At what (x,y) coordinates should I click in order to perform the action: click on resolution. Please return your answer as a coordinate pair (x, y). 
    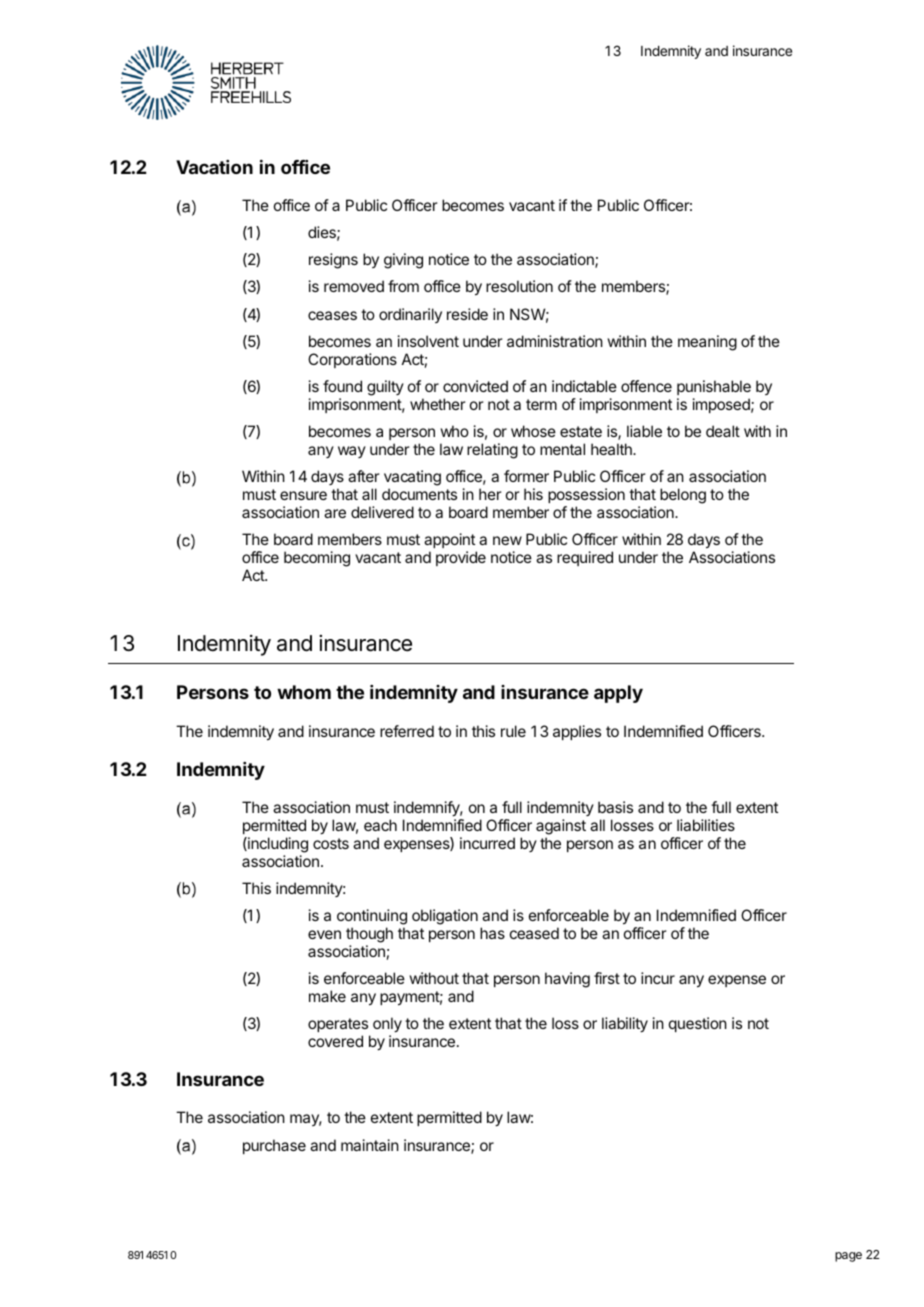
    Looking at the image, I should click on (519, 286).
